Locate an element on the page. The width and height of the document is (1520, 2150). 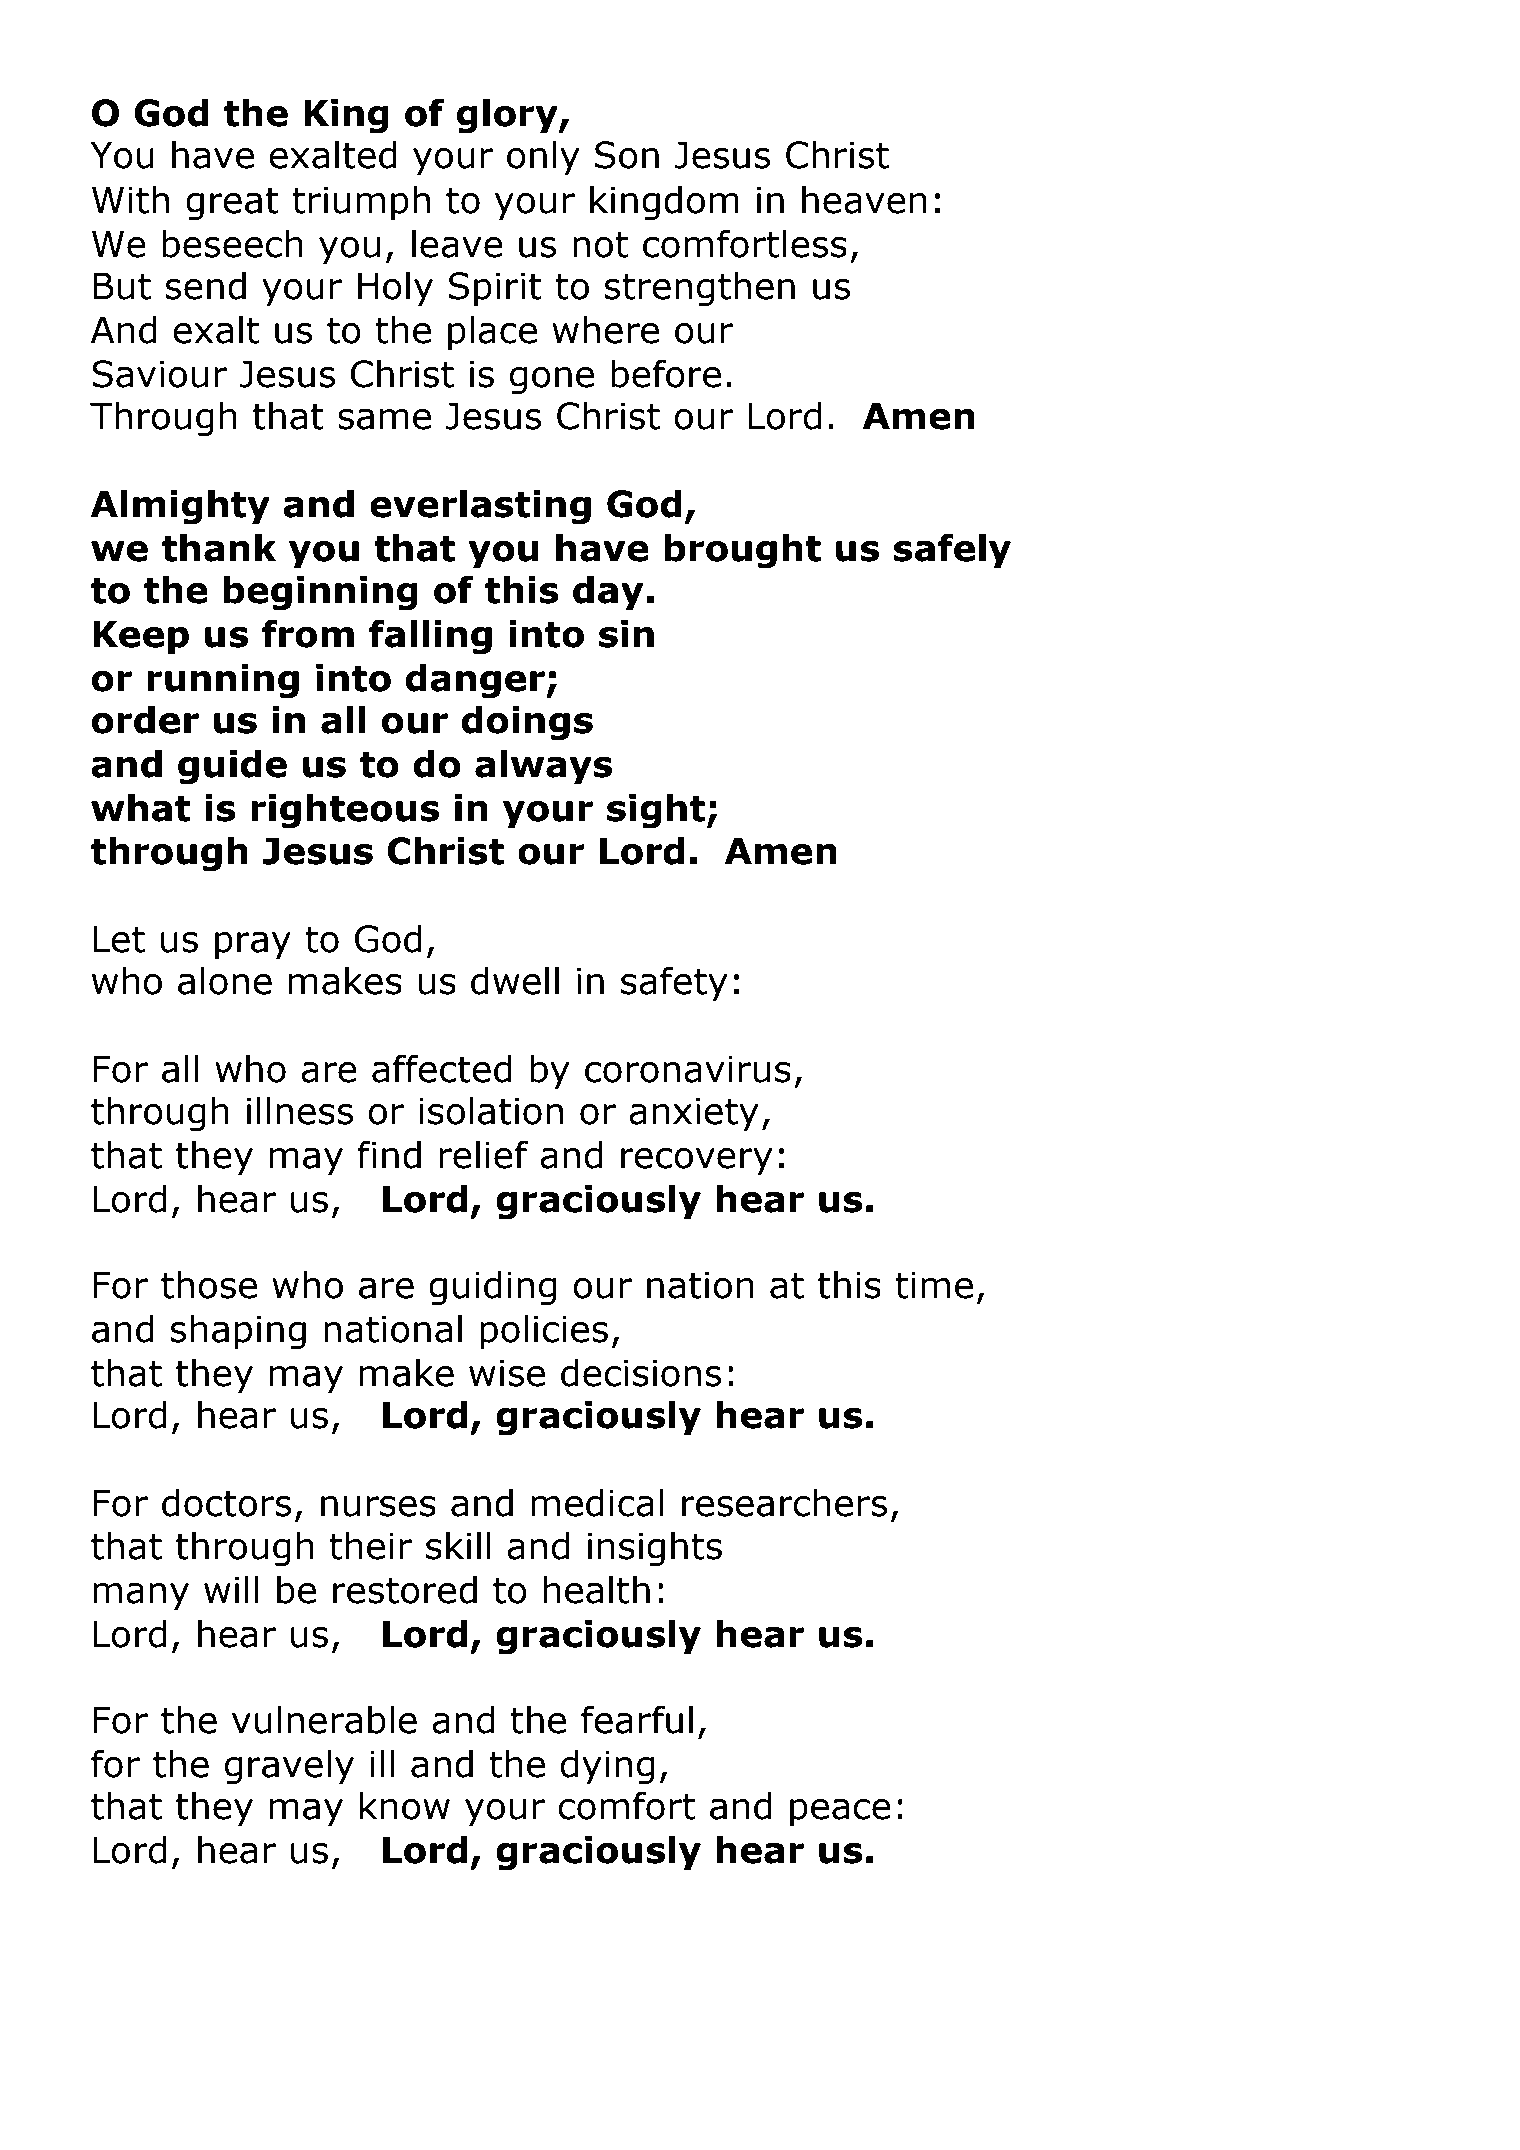
dying is located at coordinates (607, 1767).
